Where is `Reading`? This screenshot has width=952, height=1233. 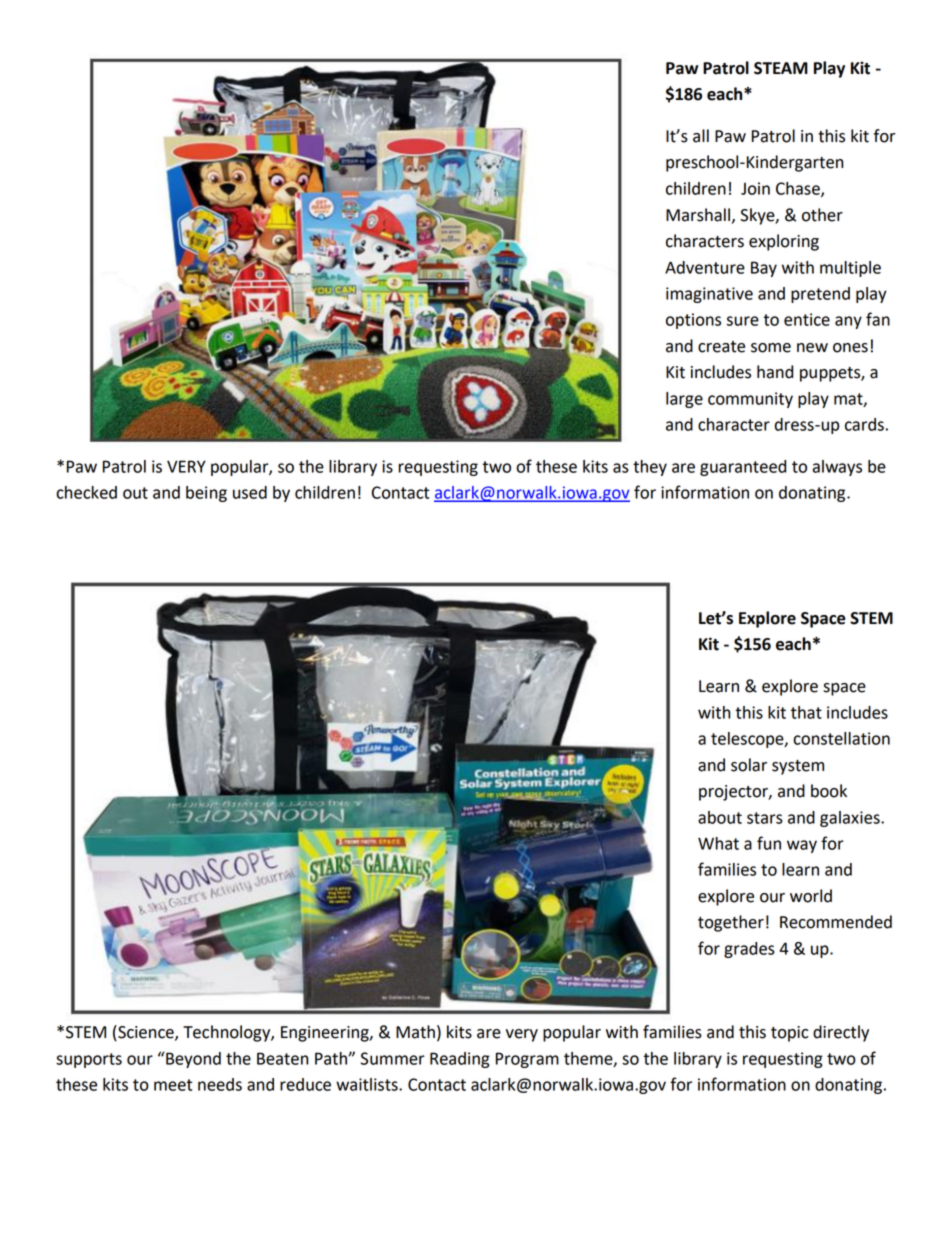
Reading is located at coordinates (460, 1060).
